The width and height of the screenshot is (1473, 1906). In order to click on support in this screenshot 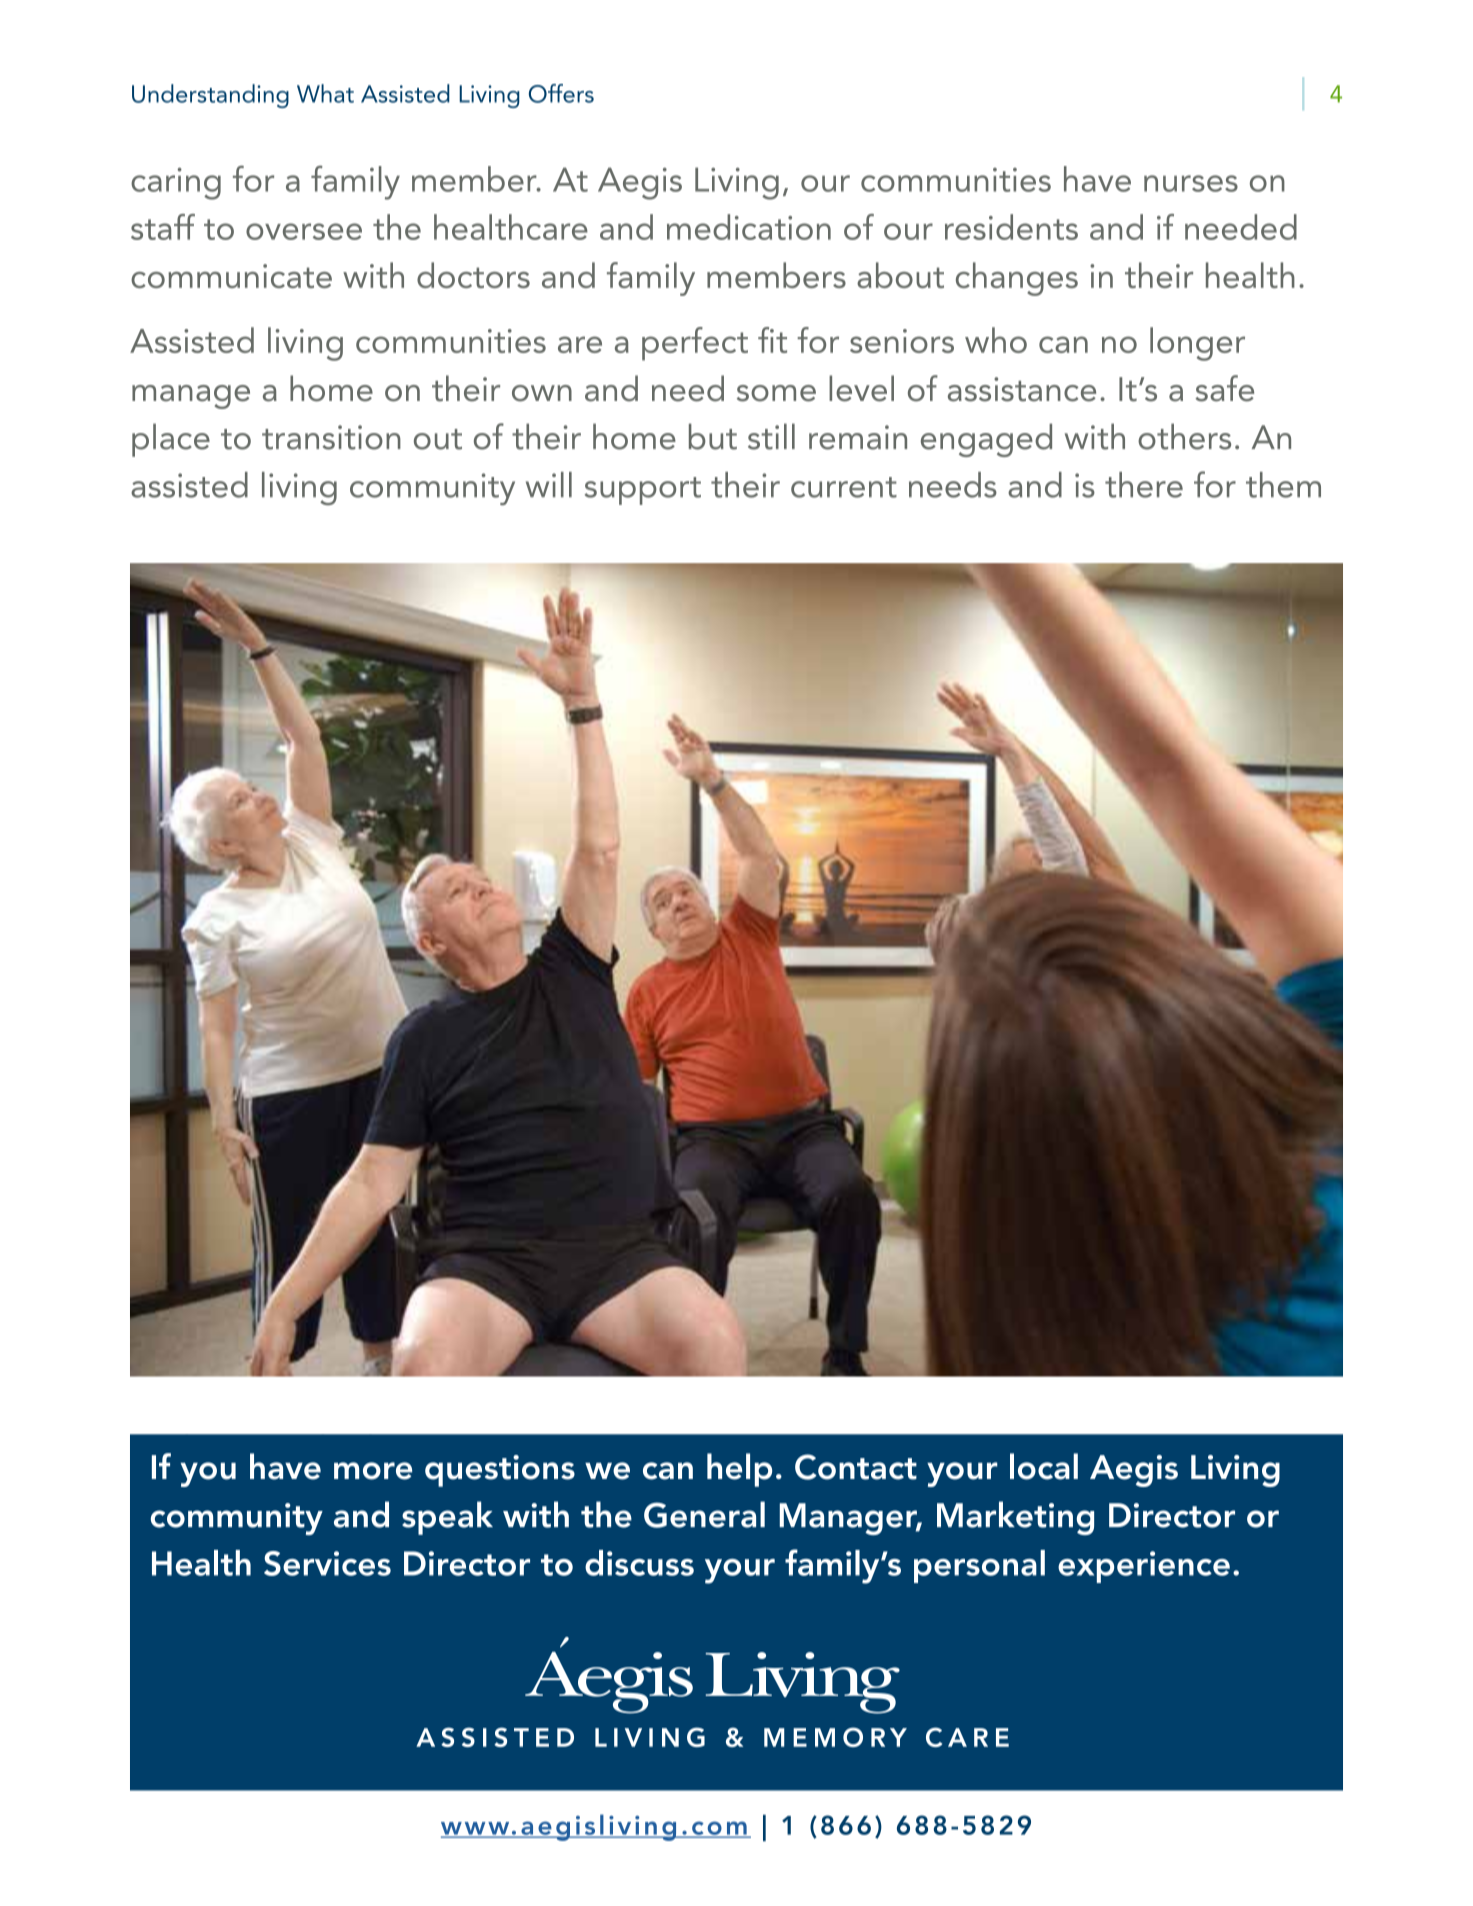, I will do `click(643, 491)`.
